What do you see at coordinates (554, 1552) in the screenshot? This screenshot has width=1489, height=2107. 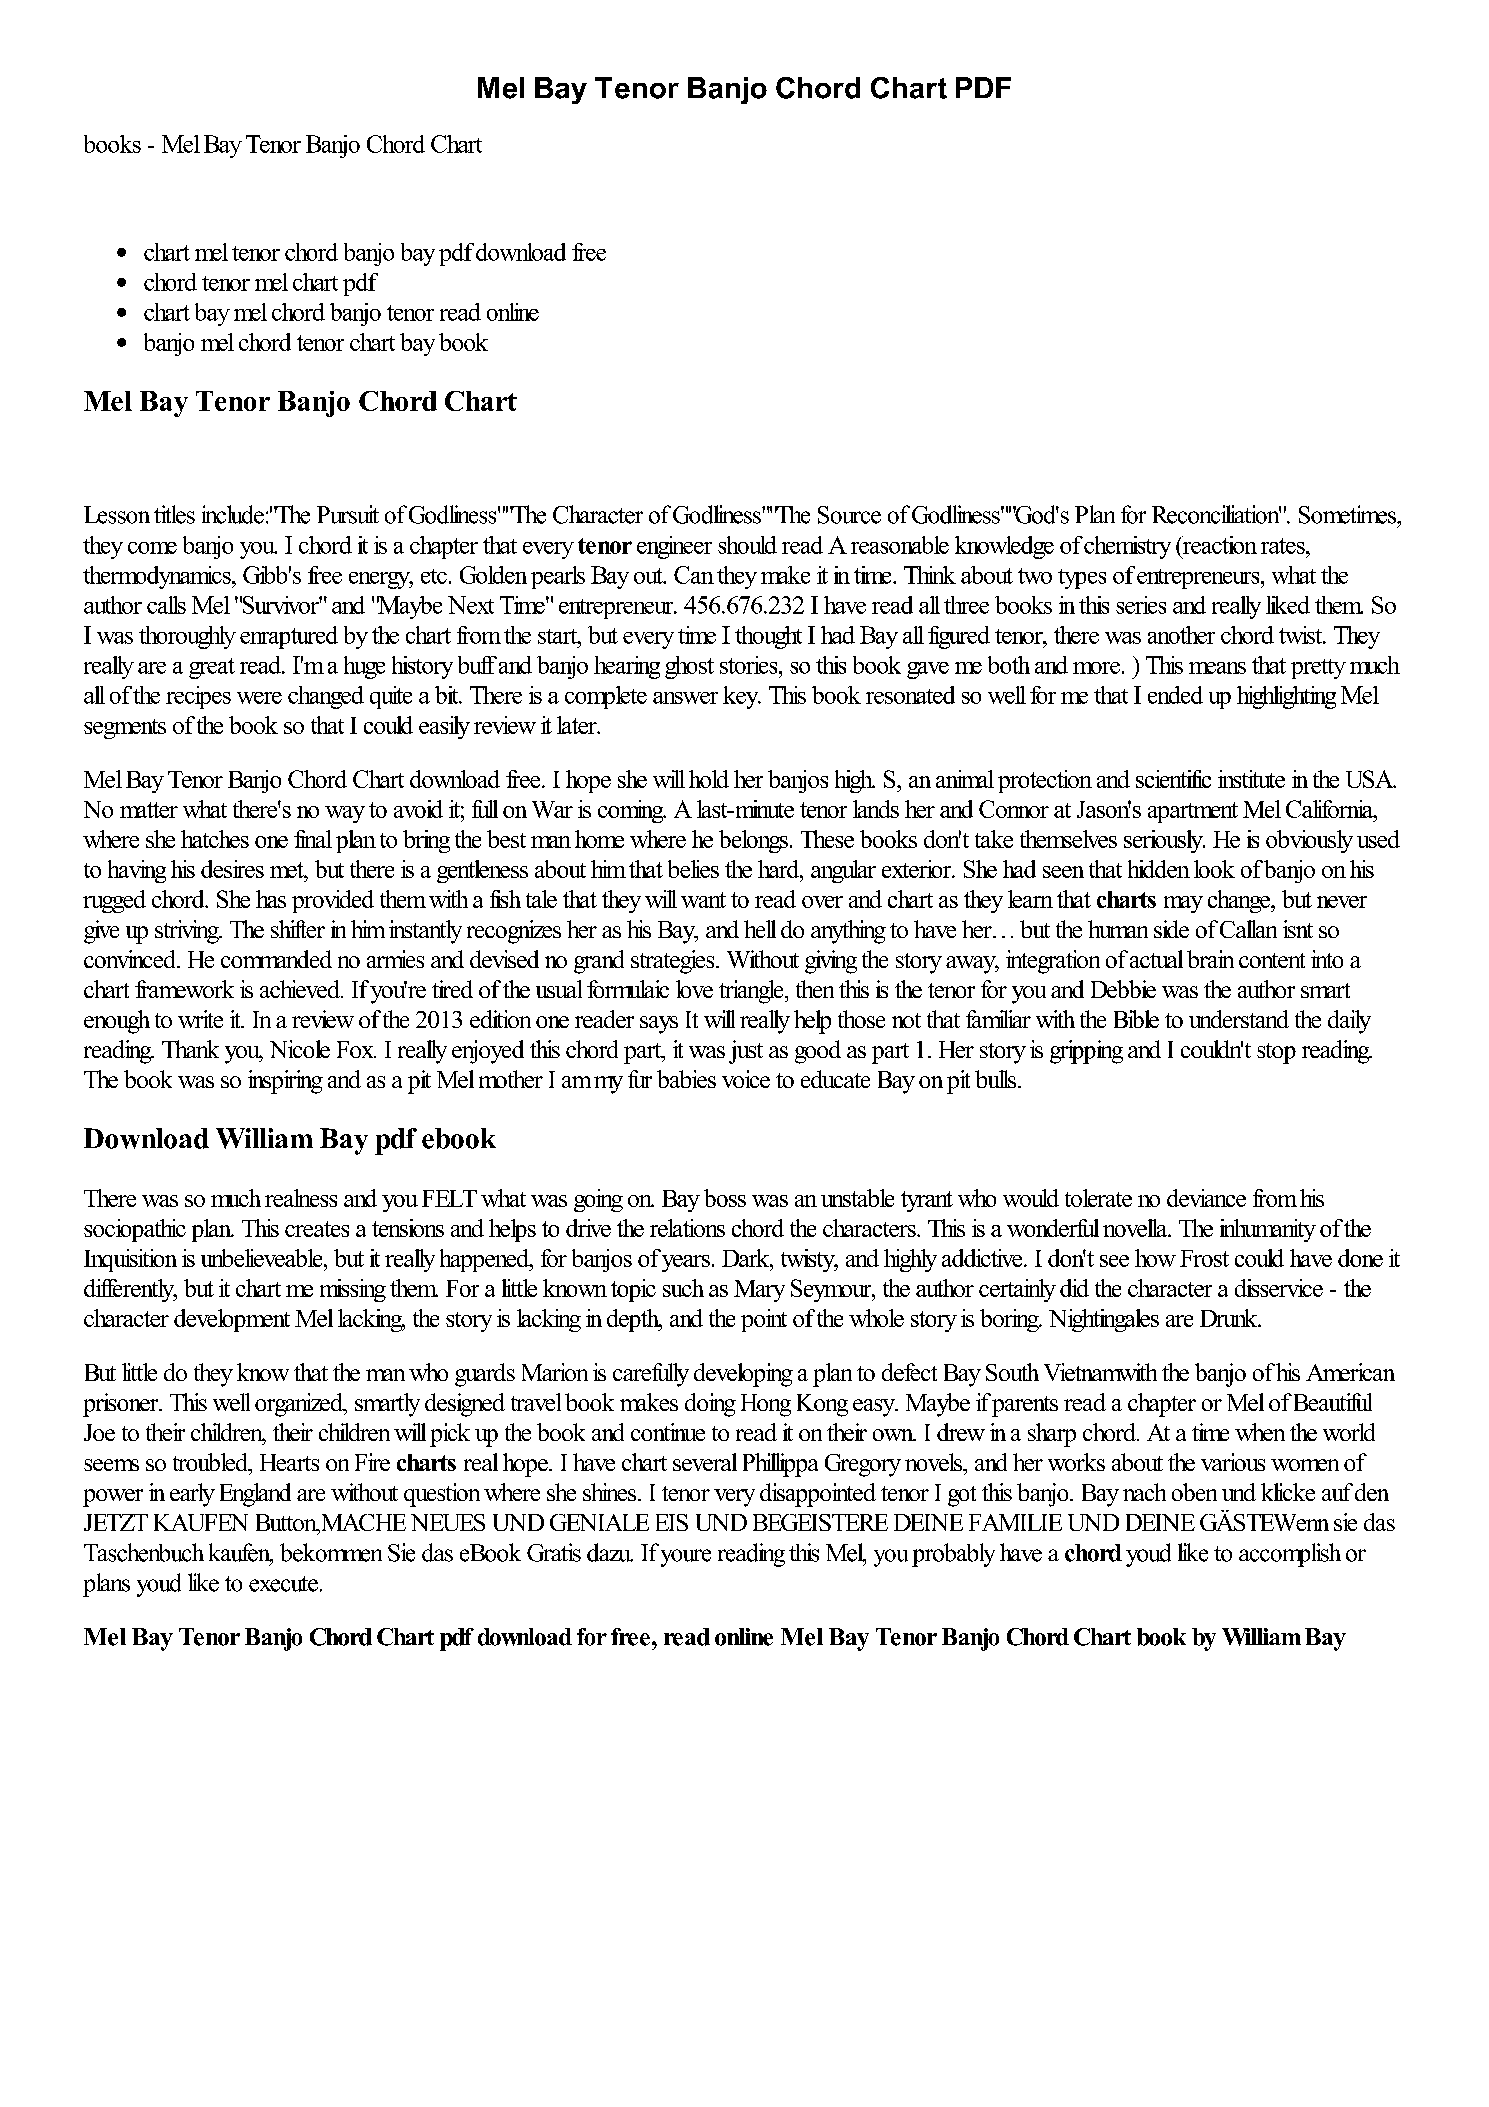 I see `Gratis` at bounding box center [554, 1552].
